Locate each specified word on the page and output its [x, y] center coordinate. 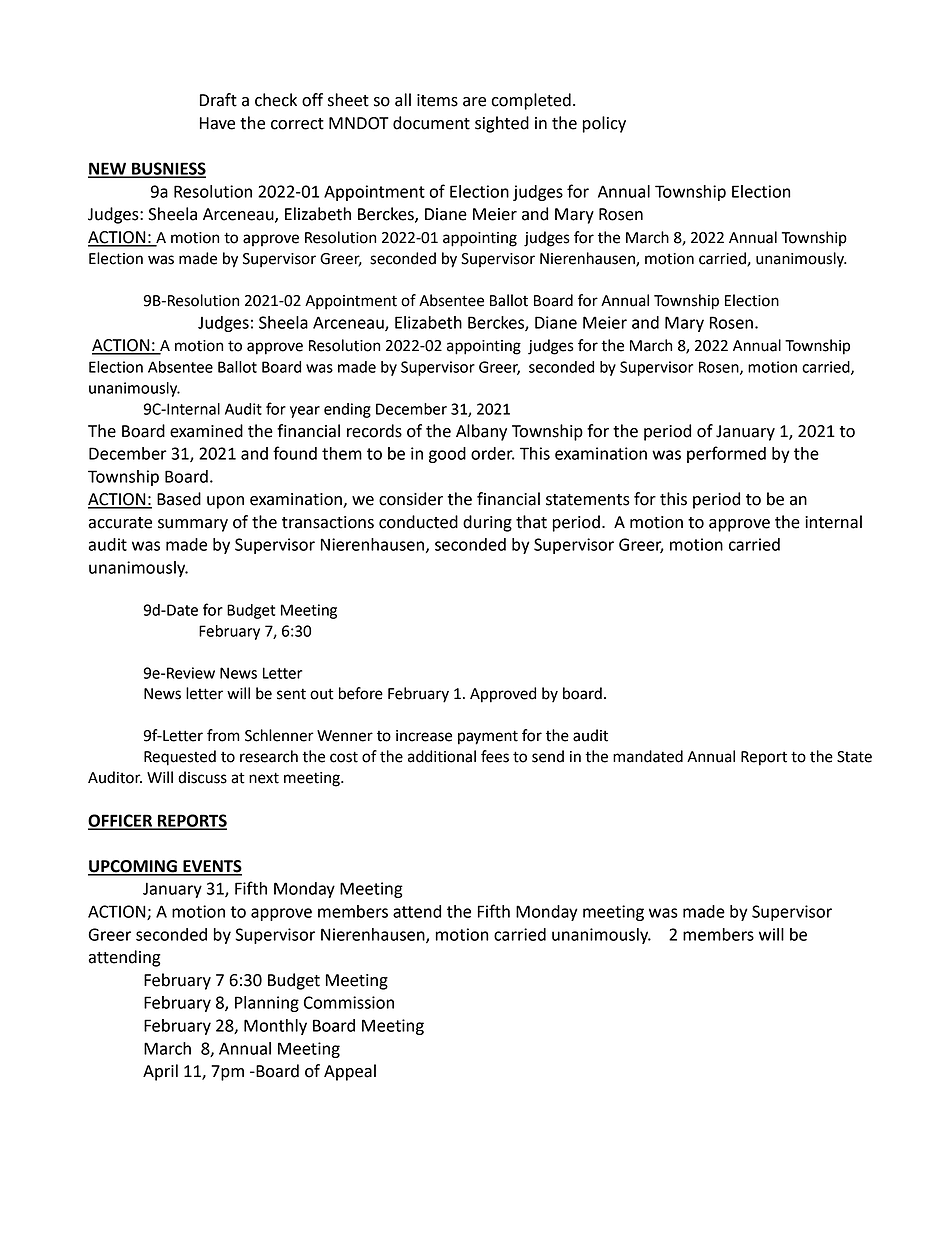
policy [604, 124]
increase [424, 736]
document [431, 123]
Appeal [350, 1072]
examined [206, 431]
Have [217, 123]
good [447, 455]
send [548, 756]
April [160, 1072]
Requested [180, 758]
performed [726, 454]
